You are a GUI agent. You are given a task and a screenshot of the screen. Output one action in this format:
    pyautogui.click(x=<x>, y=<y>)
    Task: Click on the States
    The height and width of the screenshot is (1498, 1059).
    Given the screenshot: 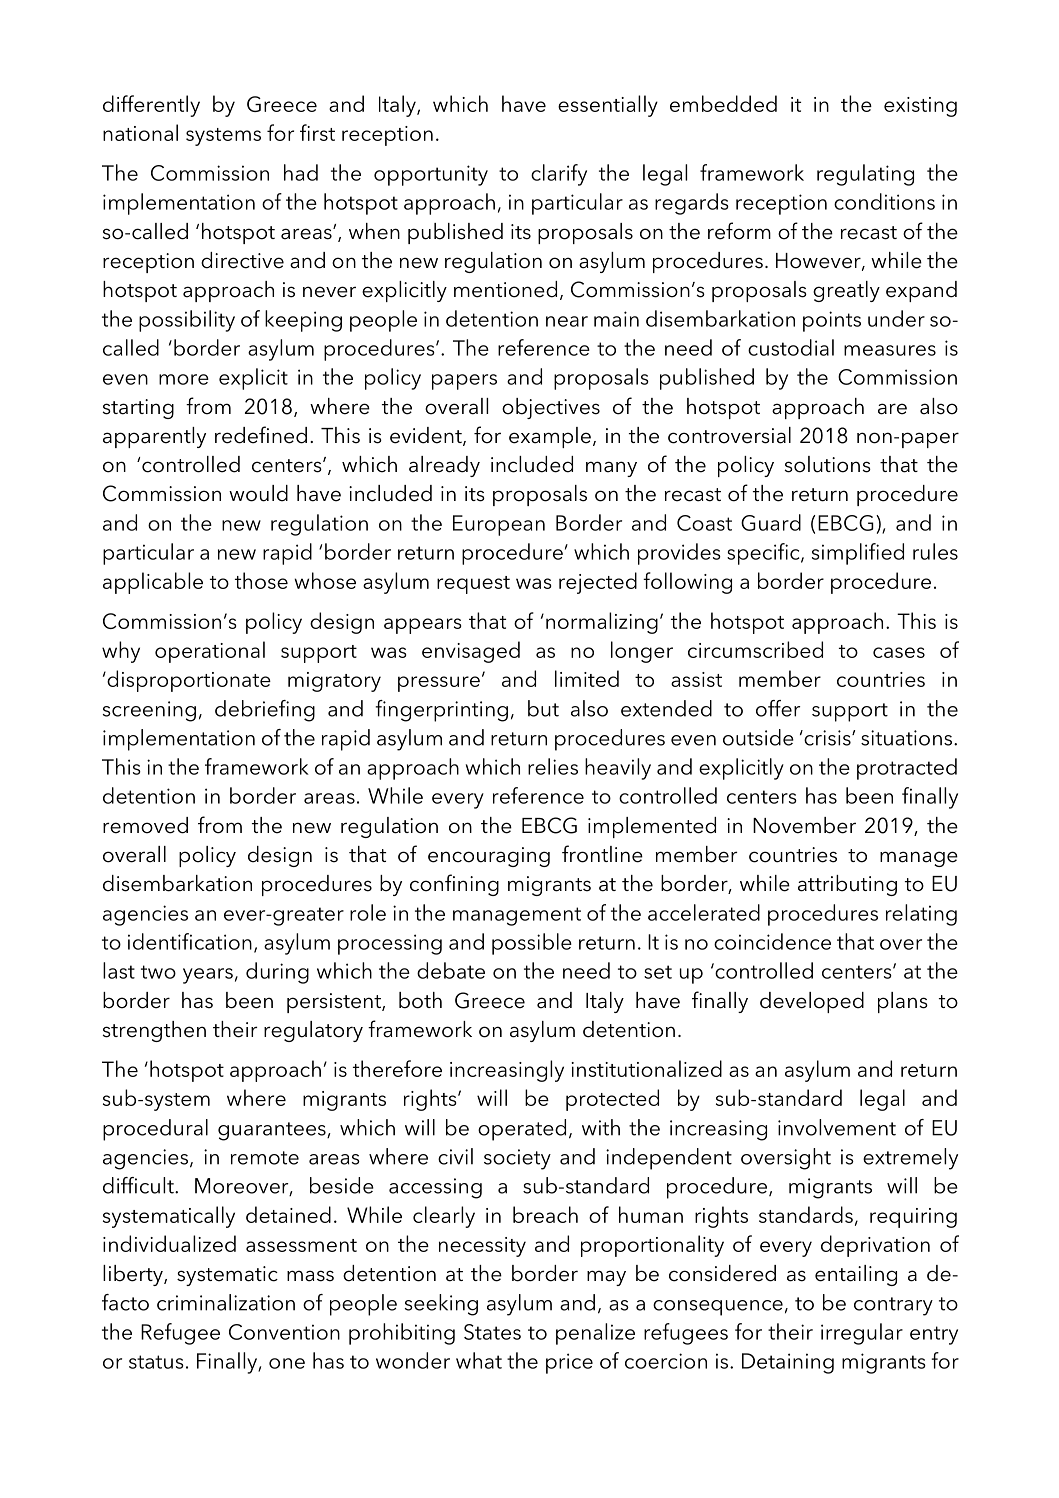 What is the action you would take?
    pyautogui.click(x=492, y=1332)
